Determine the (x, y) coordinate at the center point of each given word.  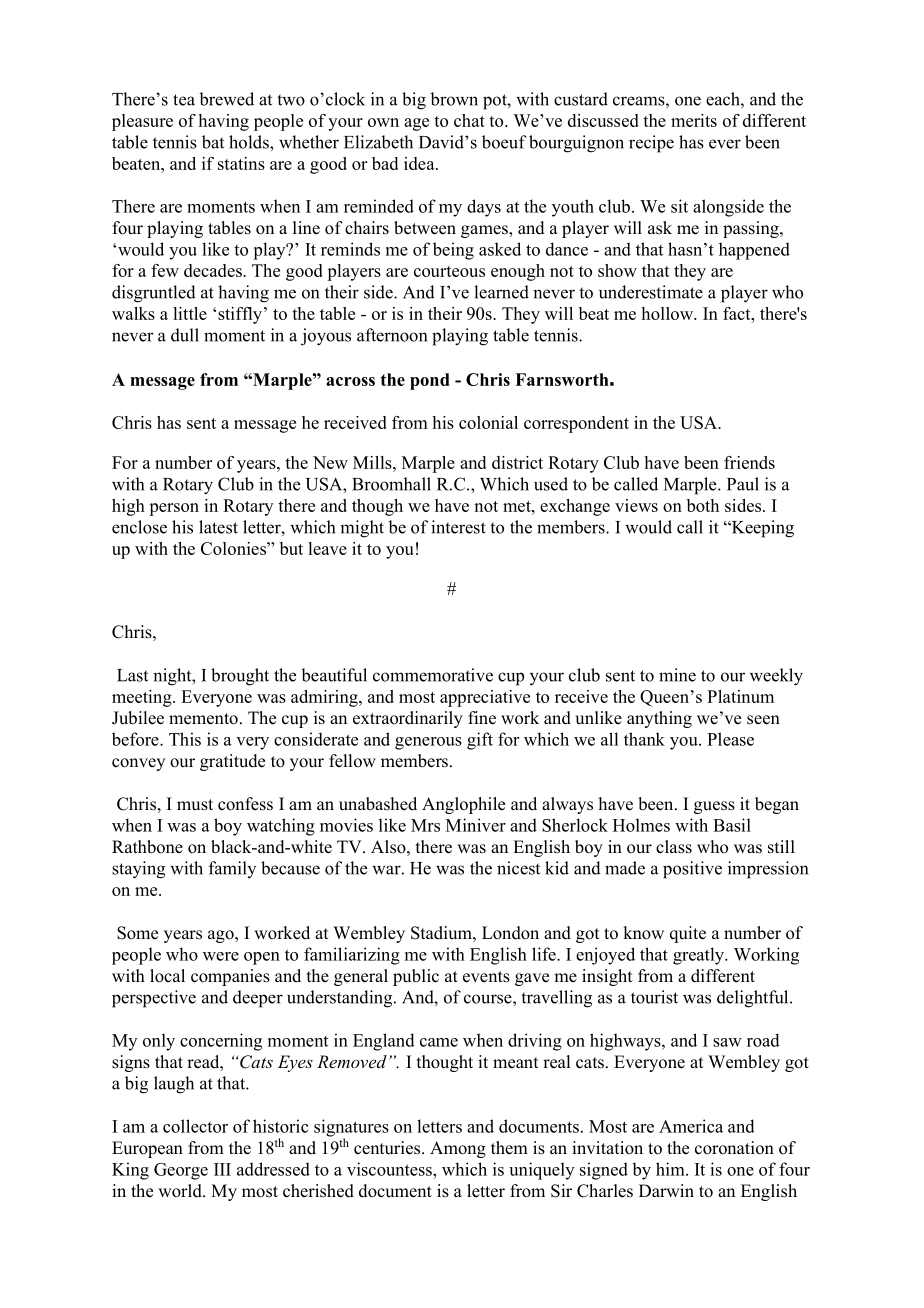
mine (677, 675)
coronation (734, 1148)
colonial (488, 422)
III (222, 1169)
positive (692, 870)
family (232, 869)
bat (213, 142)
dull (185, 335)
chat (469, 120)
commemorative (433, 675)
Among (458, 1149)
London (510, 933)
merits (694, 120)
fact (738, 313)
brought (240, 677)
